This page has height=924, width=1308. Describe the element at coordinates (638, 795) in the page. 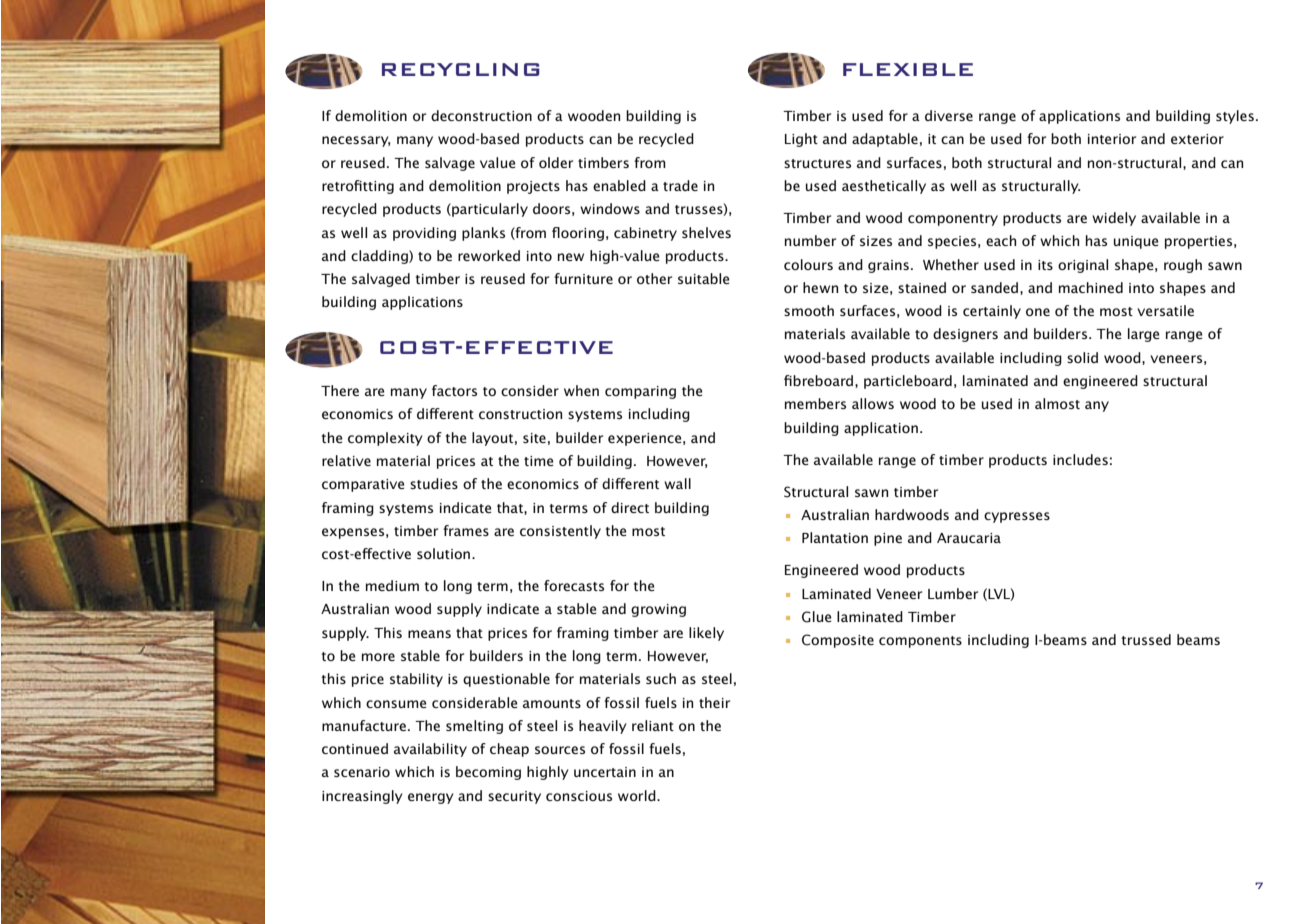

I see `world` at that location.
